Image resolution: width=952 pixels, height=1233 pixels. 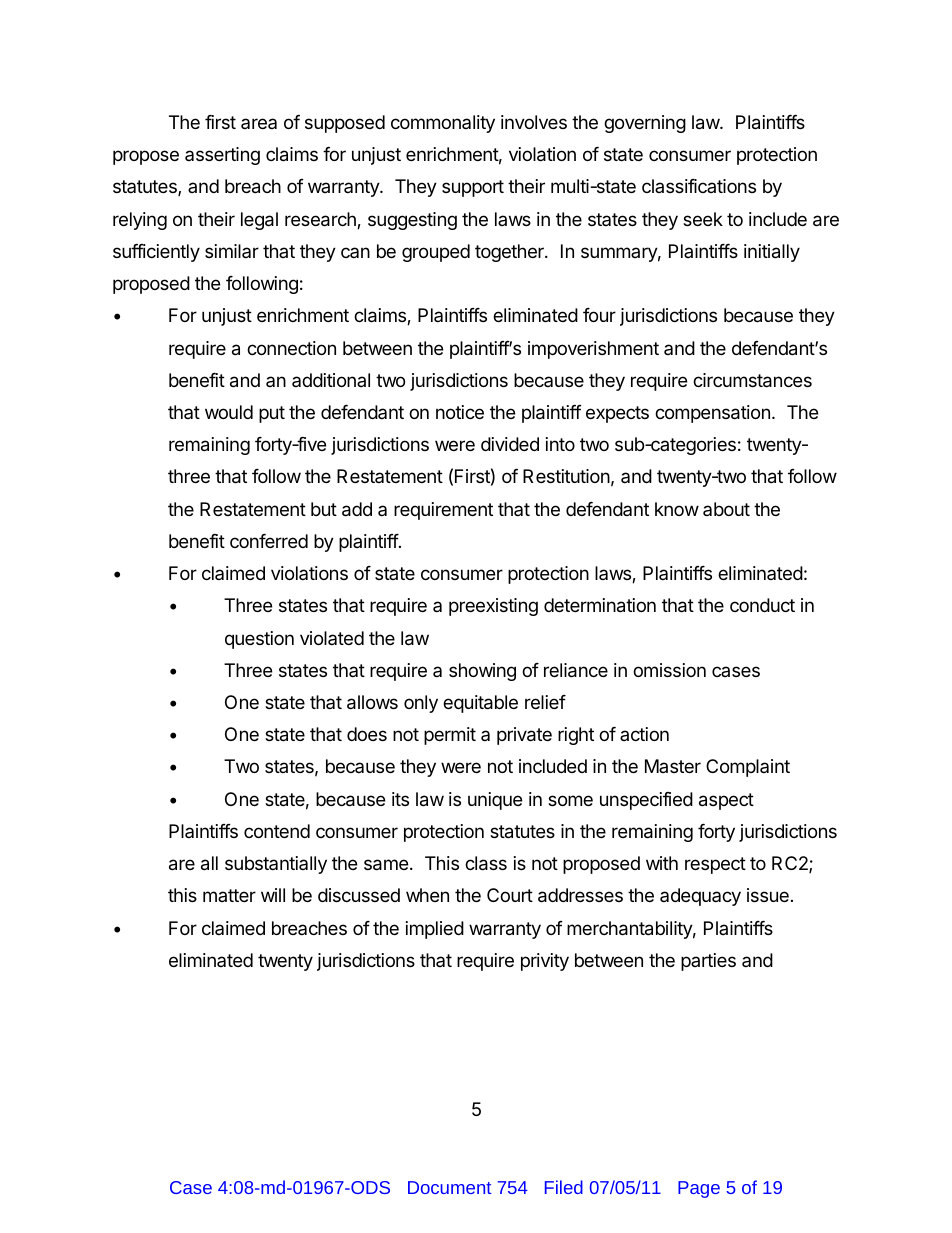 What do you see at coordinates (712, 414) in the image?
I see `compensation` at bounding box center [712, 414].
